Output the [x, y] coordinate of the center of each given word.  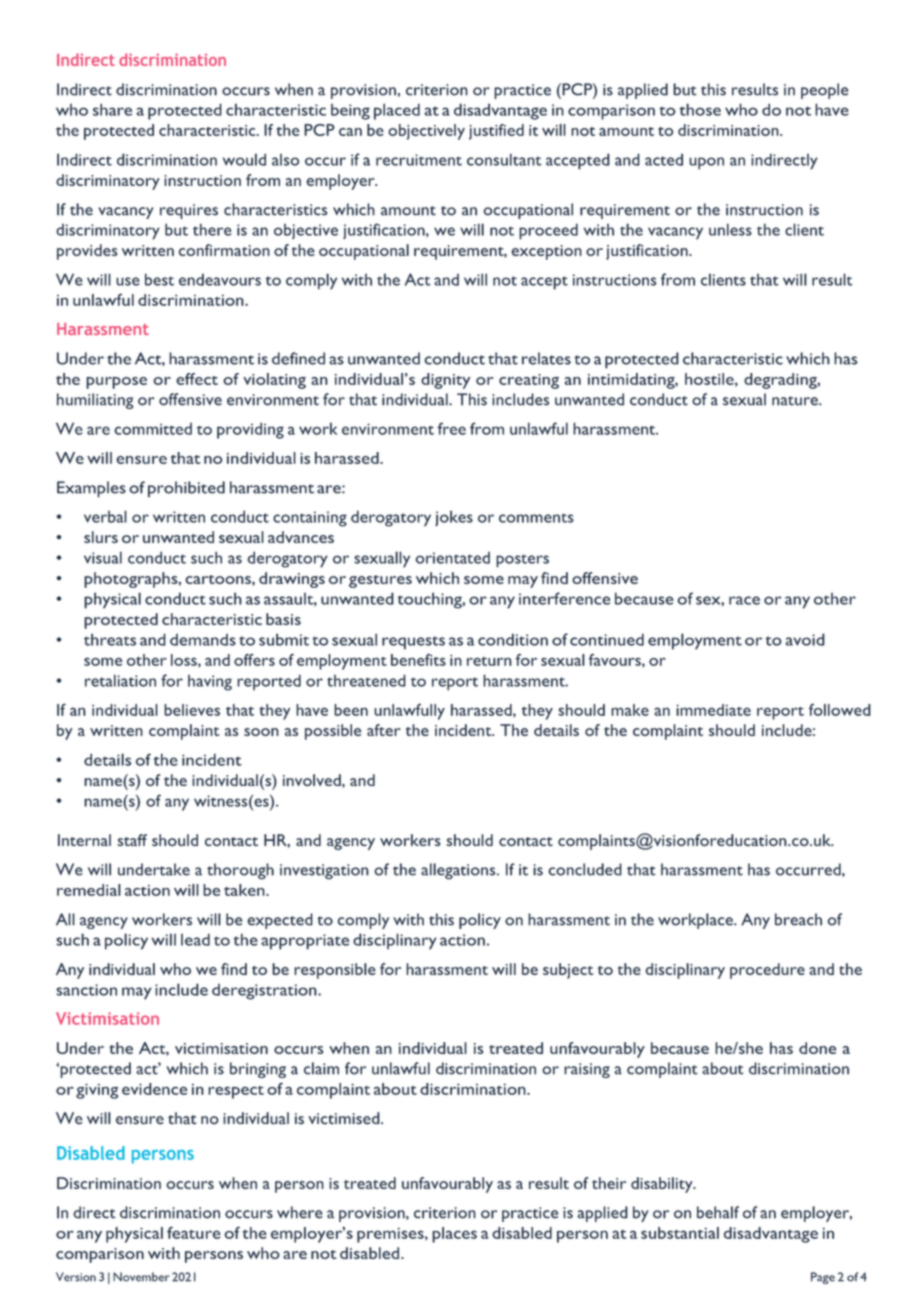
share [112, 109]
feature [194, 1232]
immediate [713, 710]
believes [192, 710]
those [700, 109]
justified [496, 132]
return [489, 661]
